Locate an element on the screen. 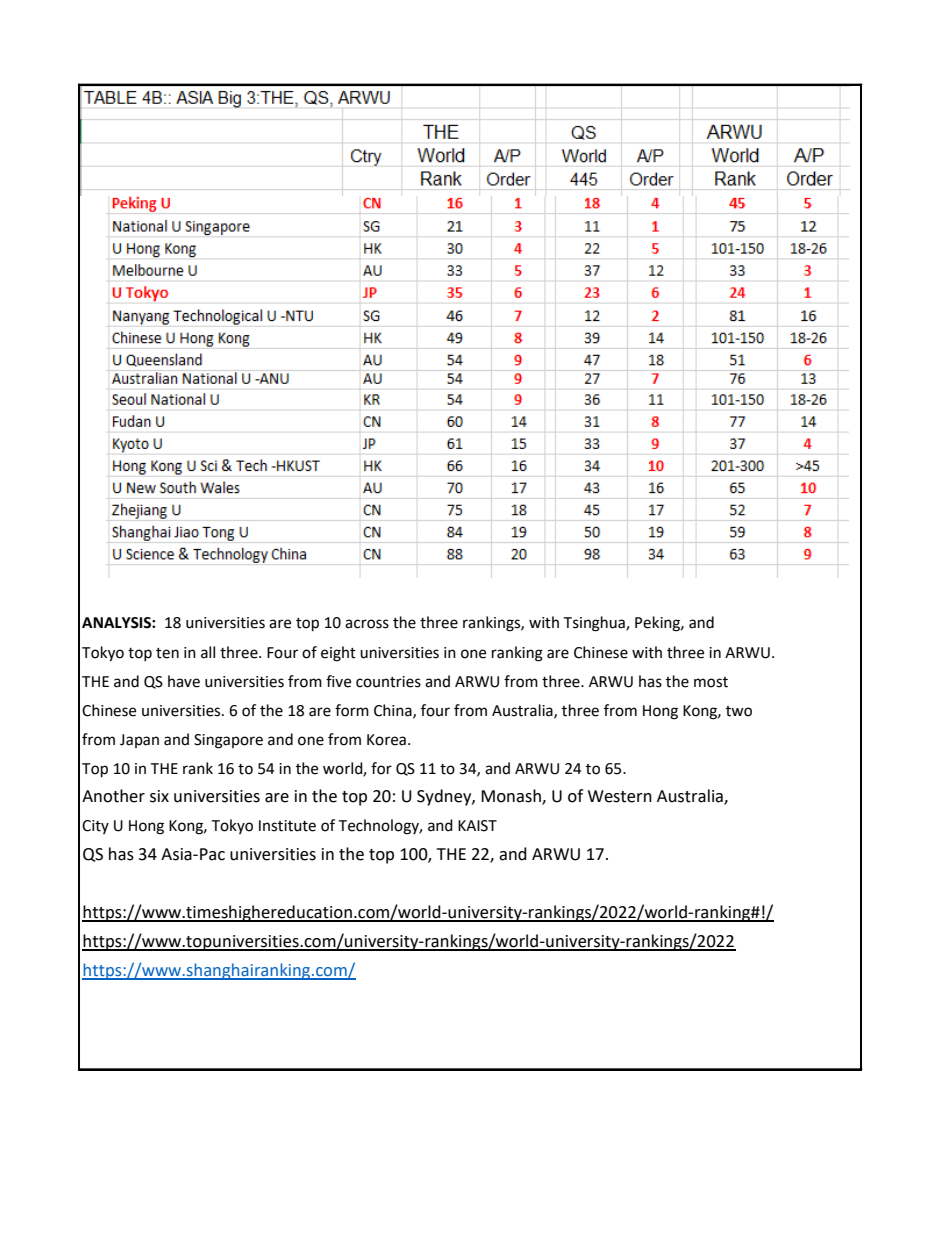 Image resolution: width=952 pixels, height=1233 pixels. Korea is located at coordinates (386, 740).
